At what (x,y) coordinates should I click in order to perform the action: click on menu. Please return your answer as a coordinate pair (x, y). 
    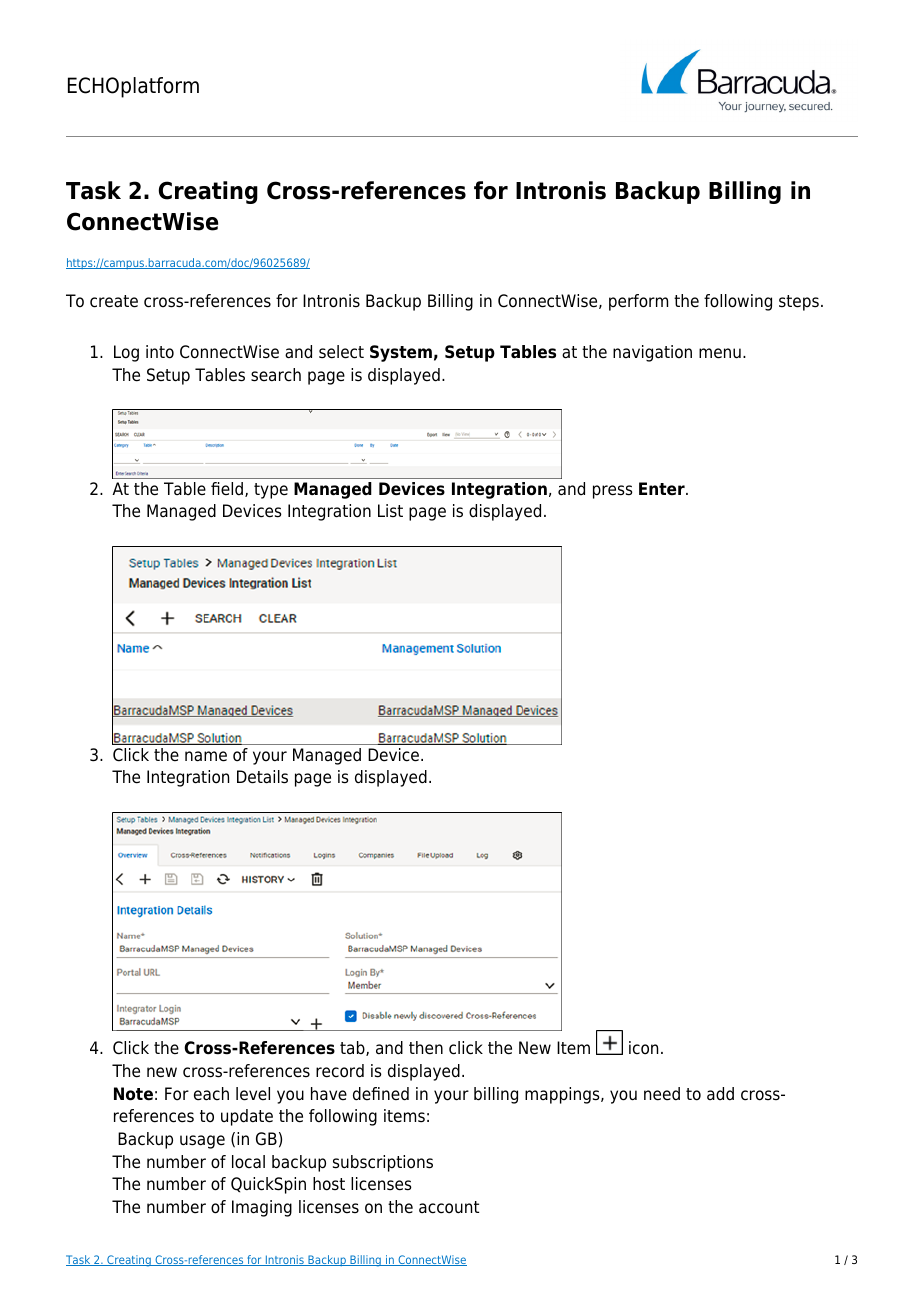
    Looking at the image, I should click on (720, 353).
